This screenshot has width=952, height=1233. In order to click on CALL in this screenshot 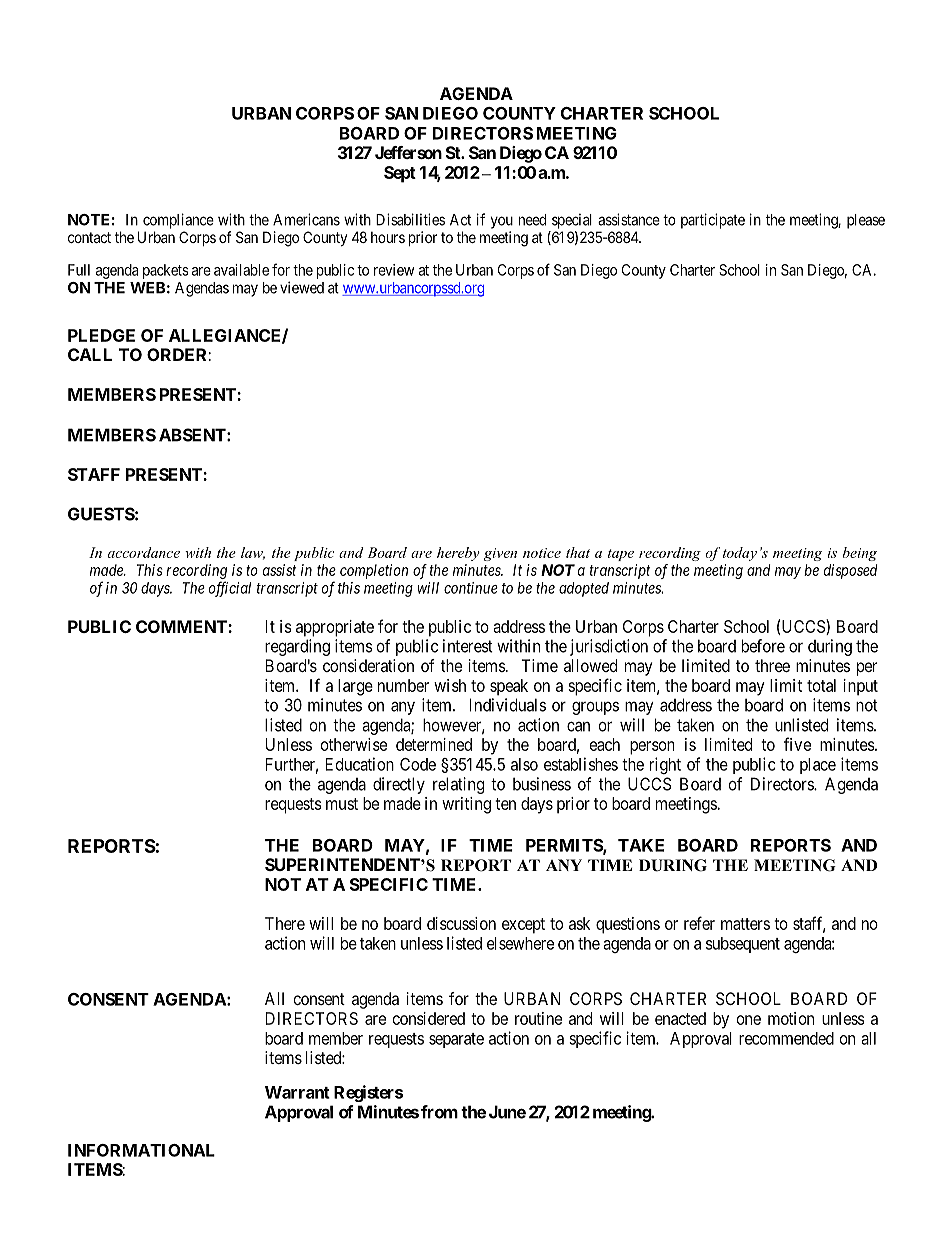, I will do `click(90, 354)`.
